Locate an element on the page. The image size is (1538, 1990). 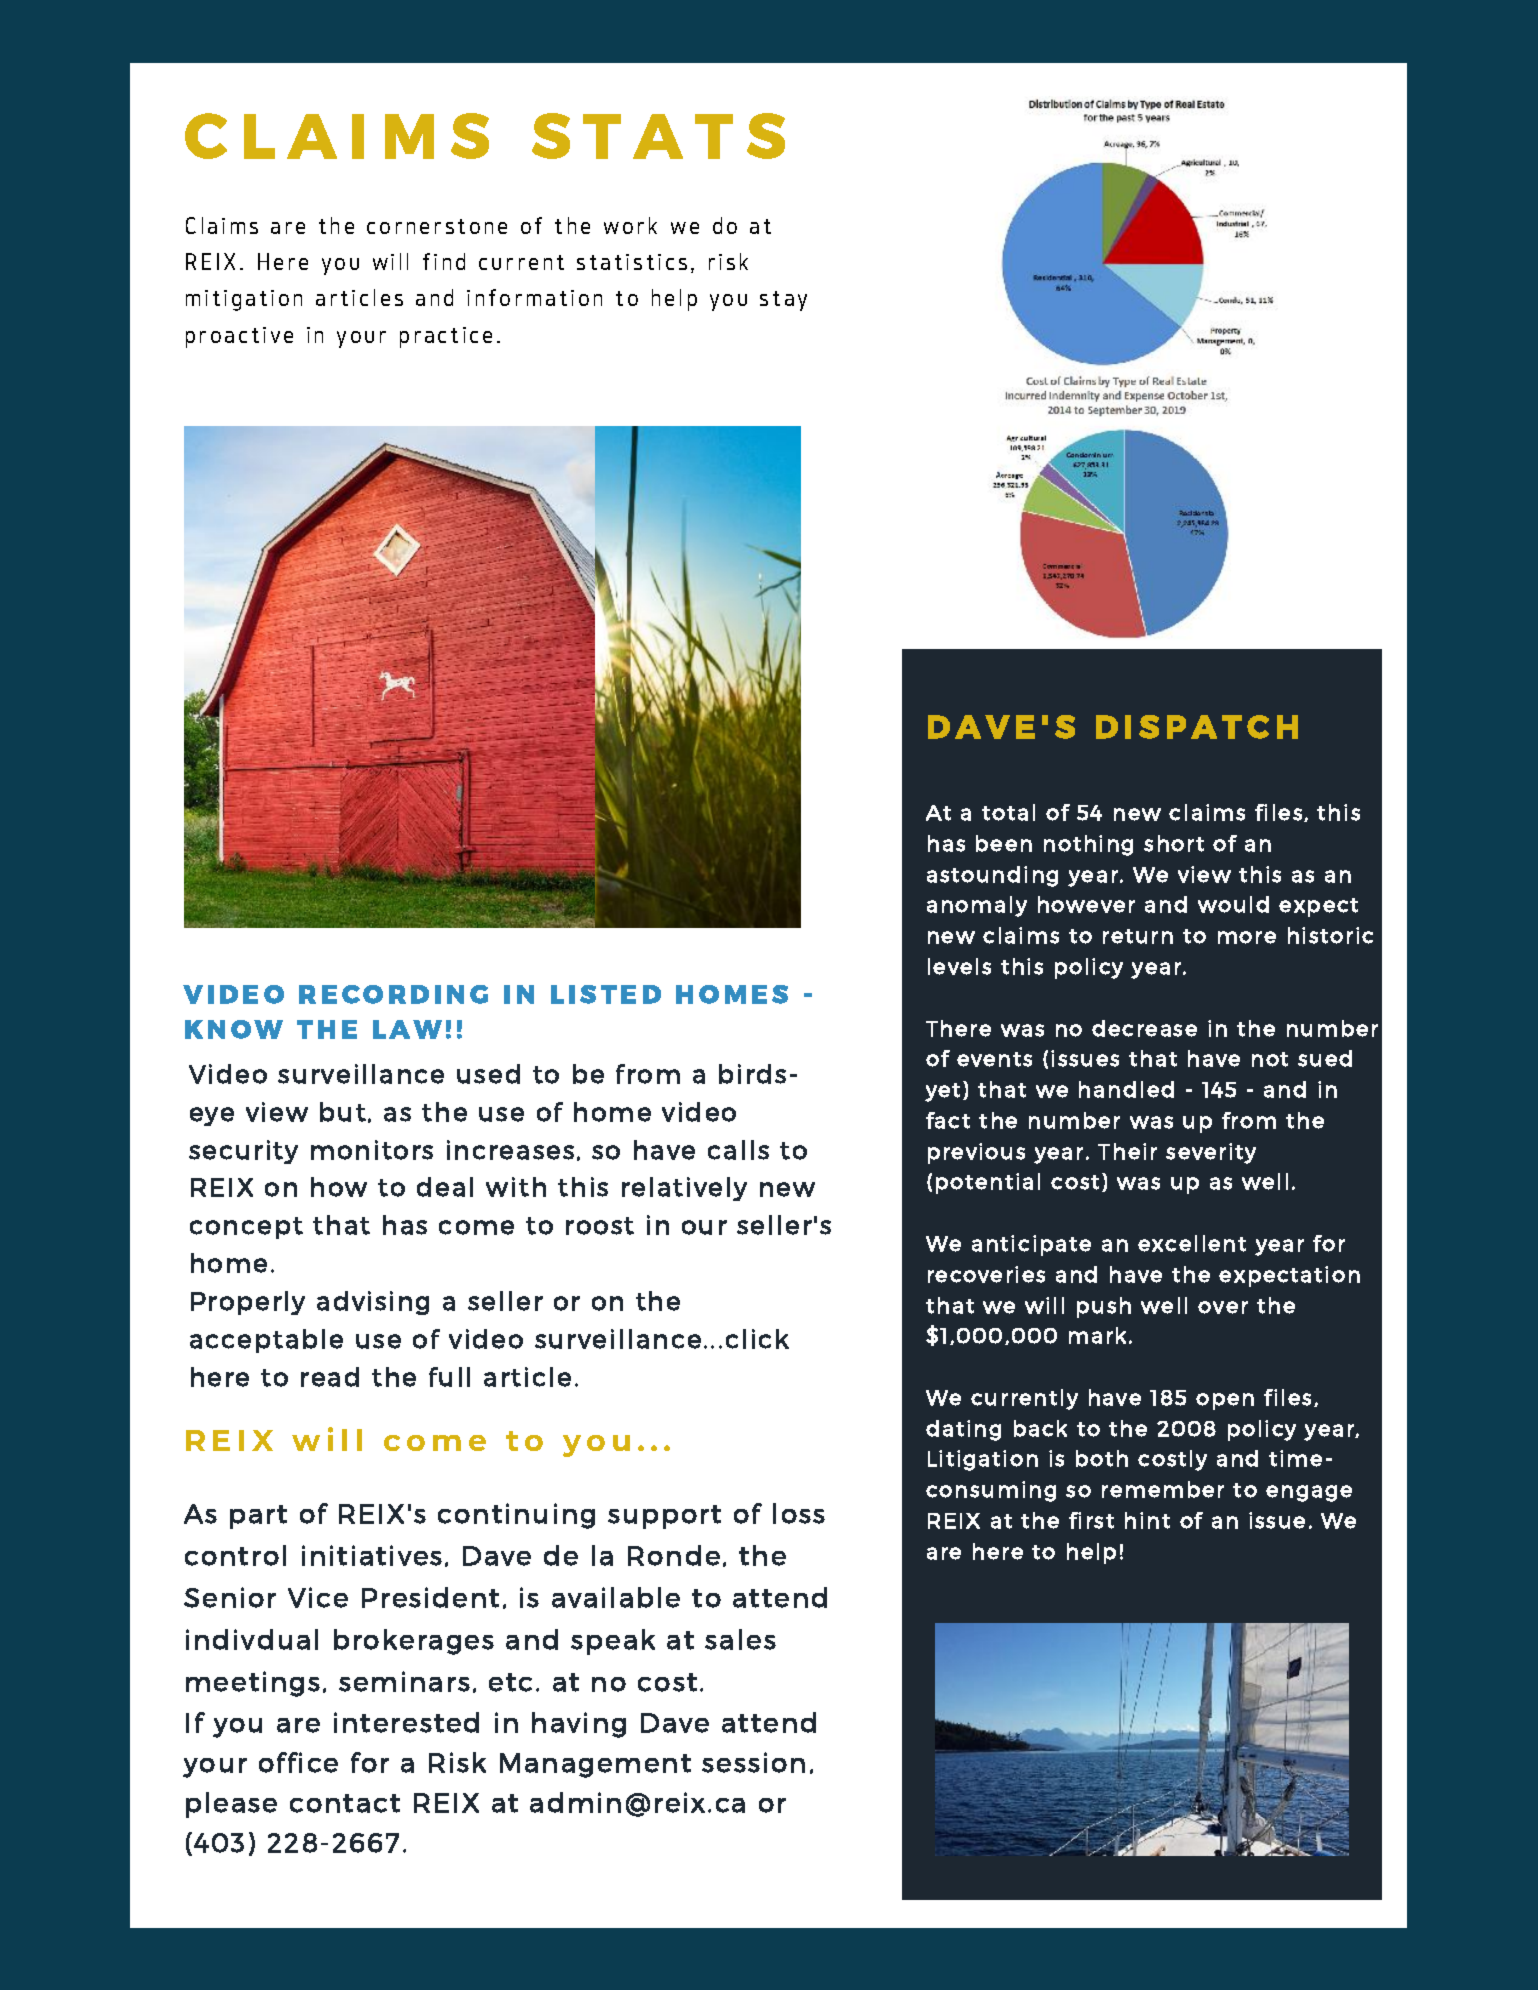
practice is located at coordinates (446, 337).
